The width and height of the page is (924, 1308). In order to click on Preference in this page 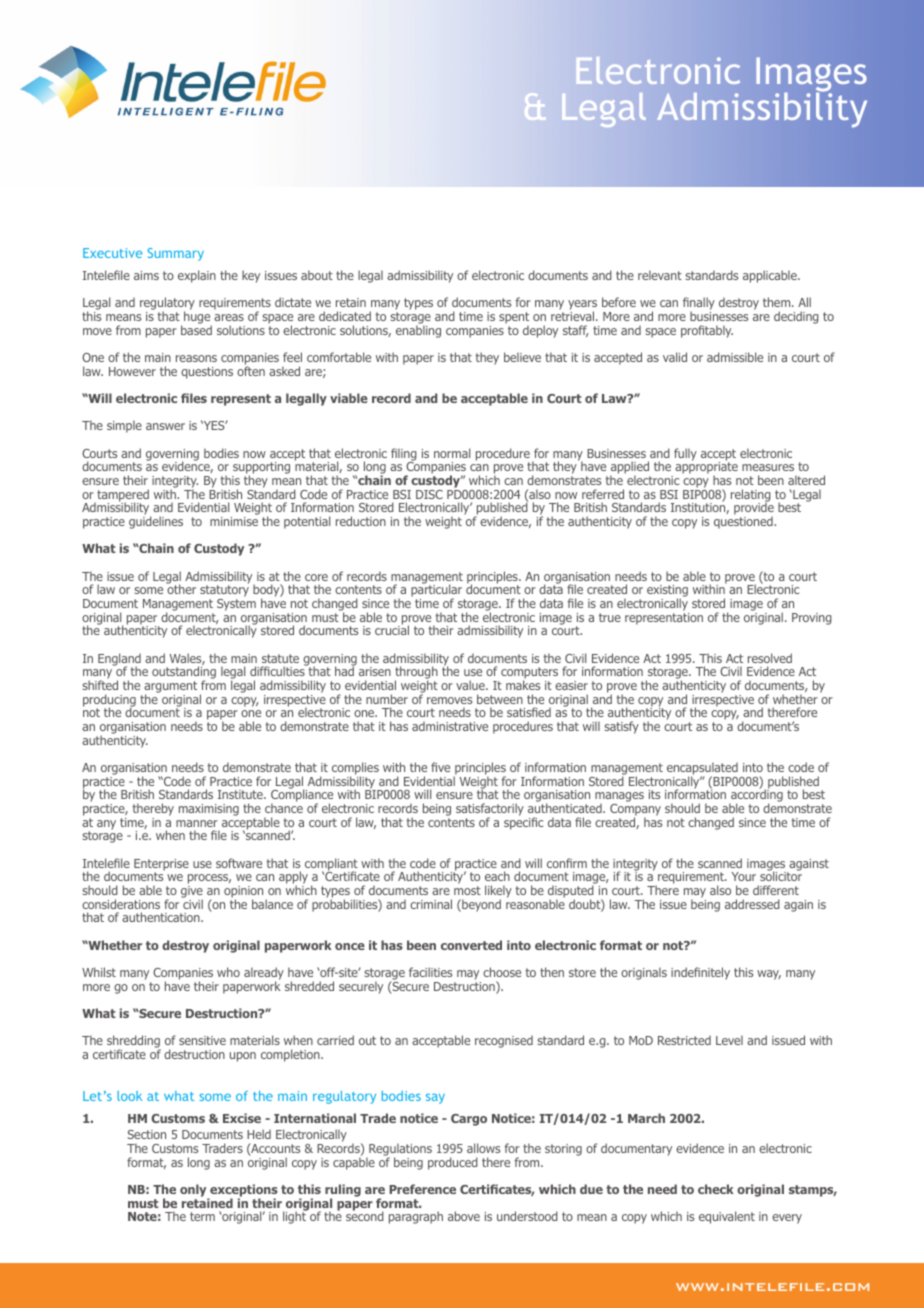, I will do `click(422, 1189)`.
